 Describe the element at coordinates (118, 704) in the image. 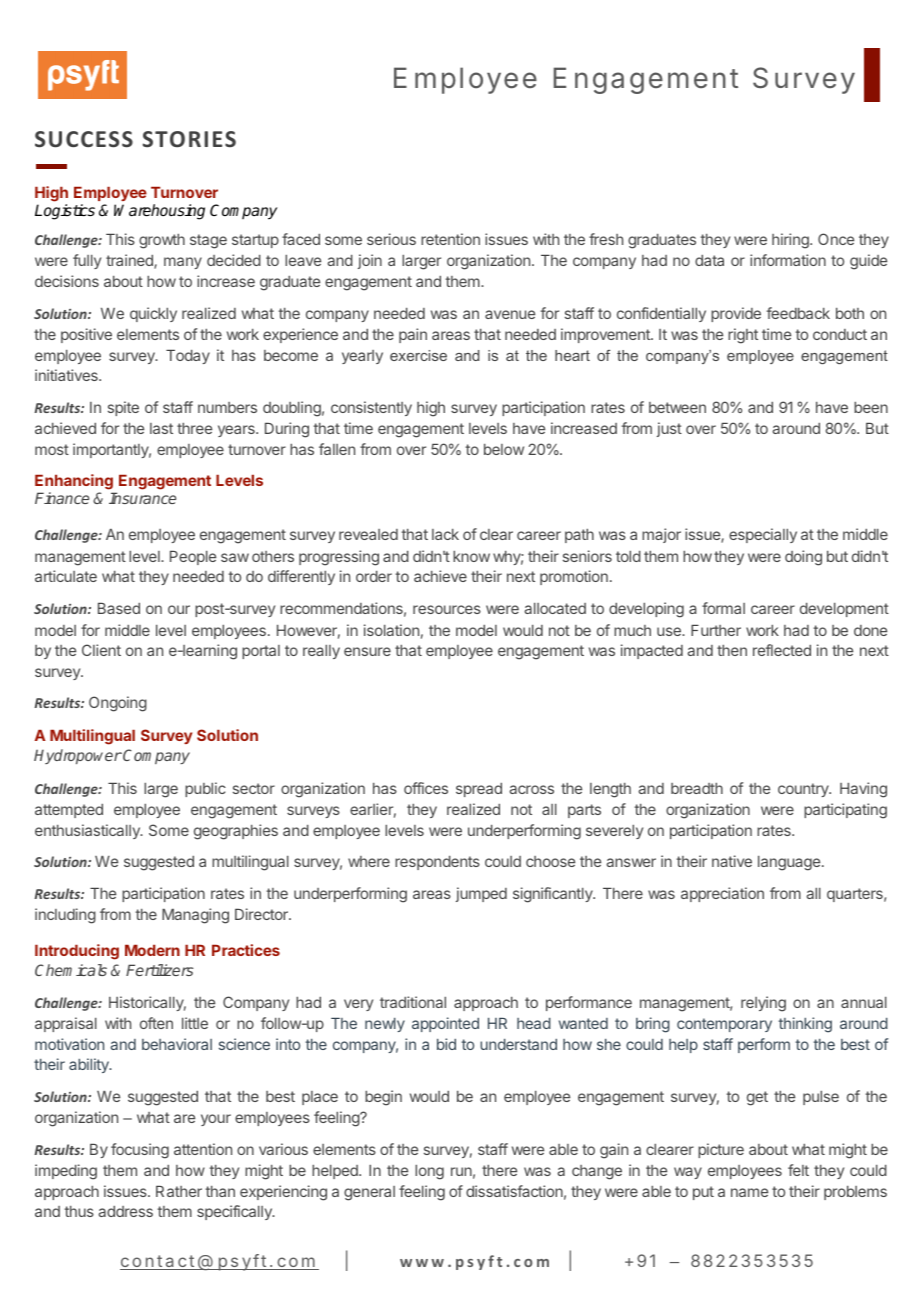

I see `Ongoing` at that location.
